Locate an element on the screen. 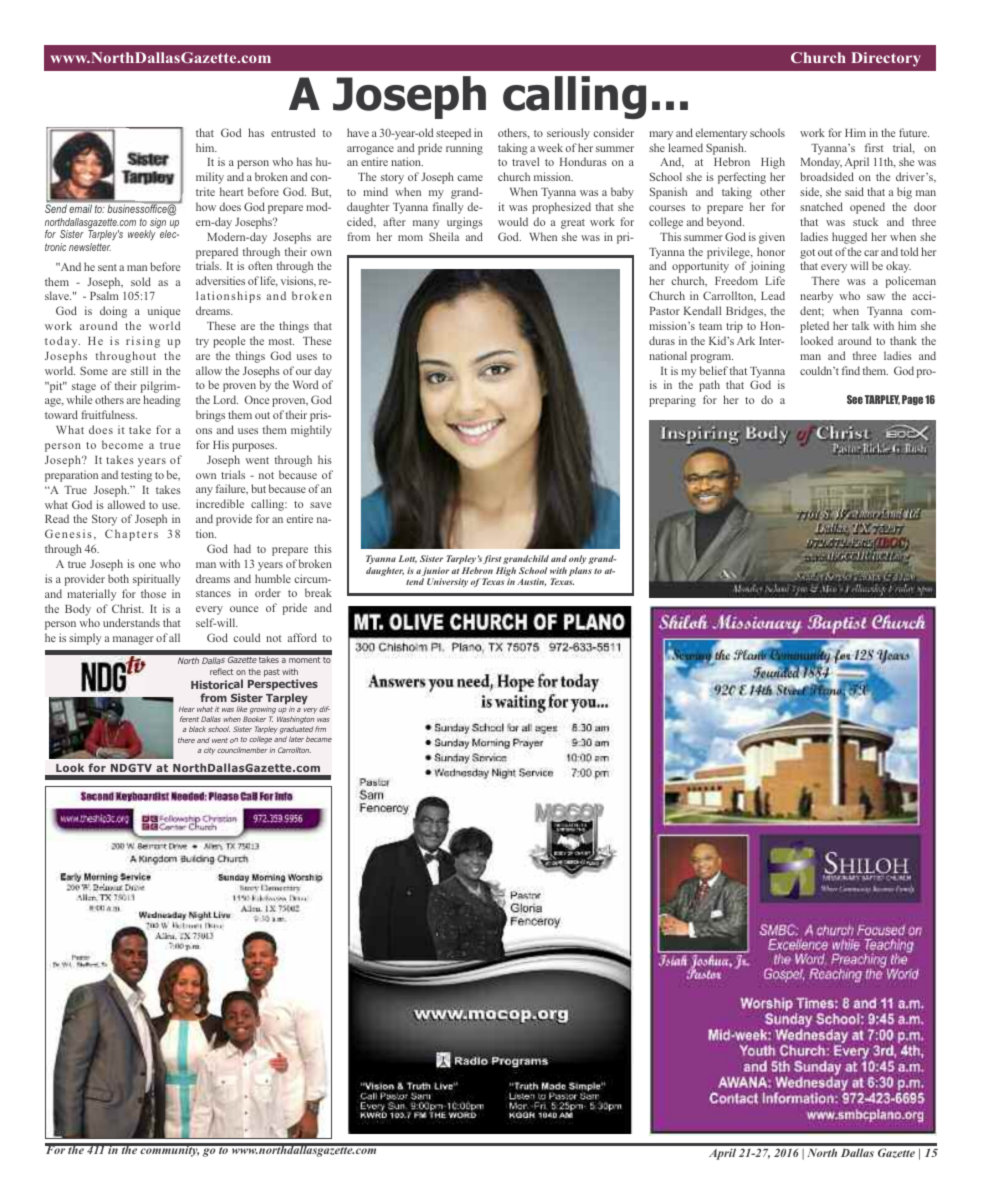 Image resolution: width=981 pixels, height=1204 pixels. Historical is located at coordinates (217, 684).
